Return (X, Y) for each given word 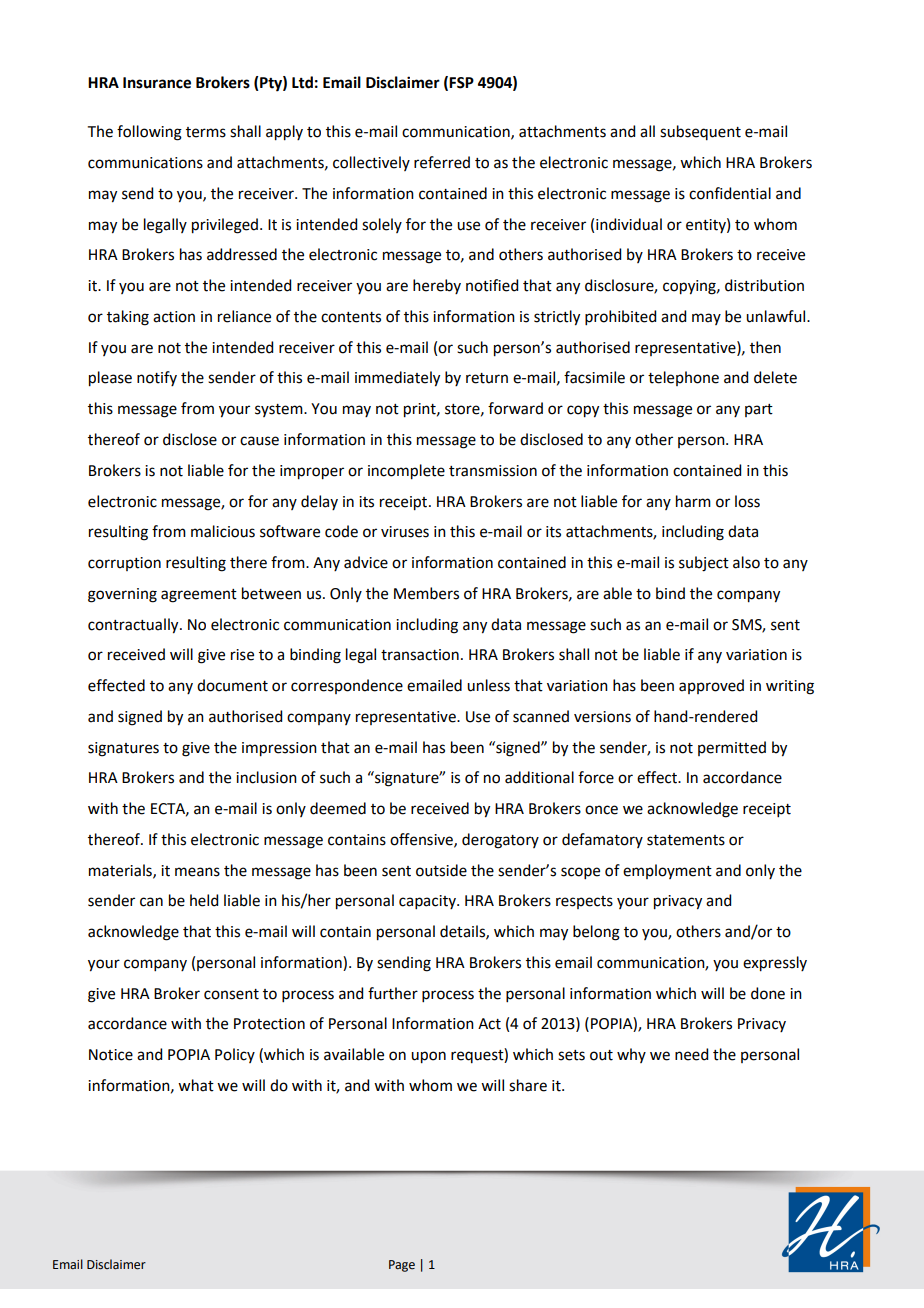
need (691, 1054)
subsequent (700, 132)
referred (442, 162)
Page (402, 1266)
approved (711, 686)
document (232, 685)
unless (488, 685)
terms (206, 132)
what (196, 1085)
